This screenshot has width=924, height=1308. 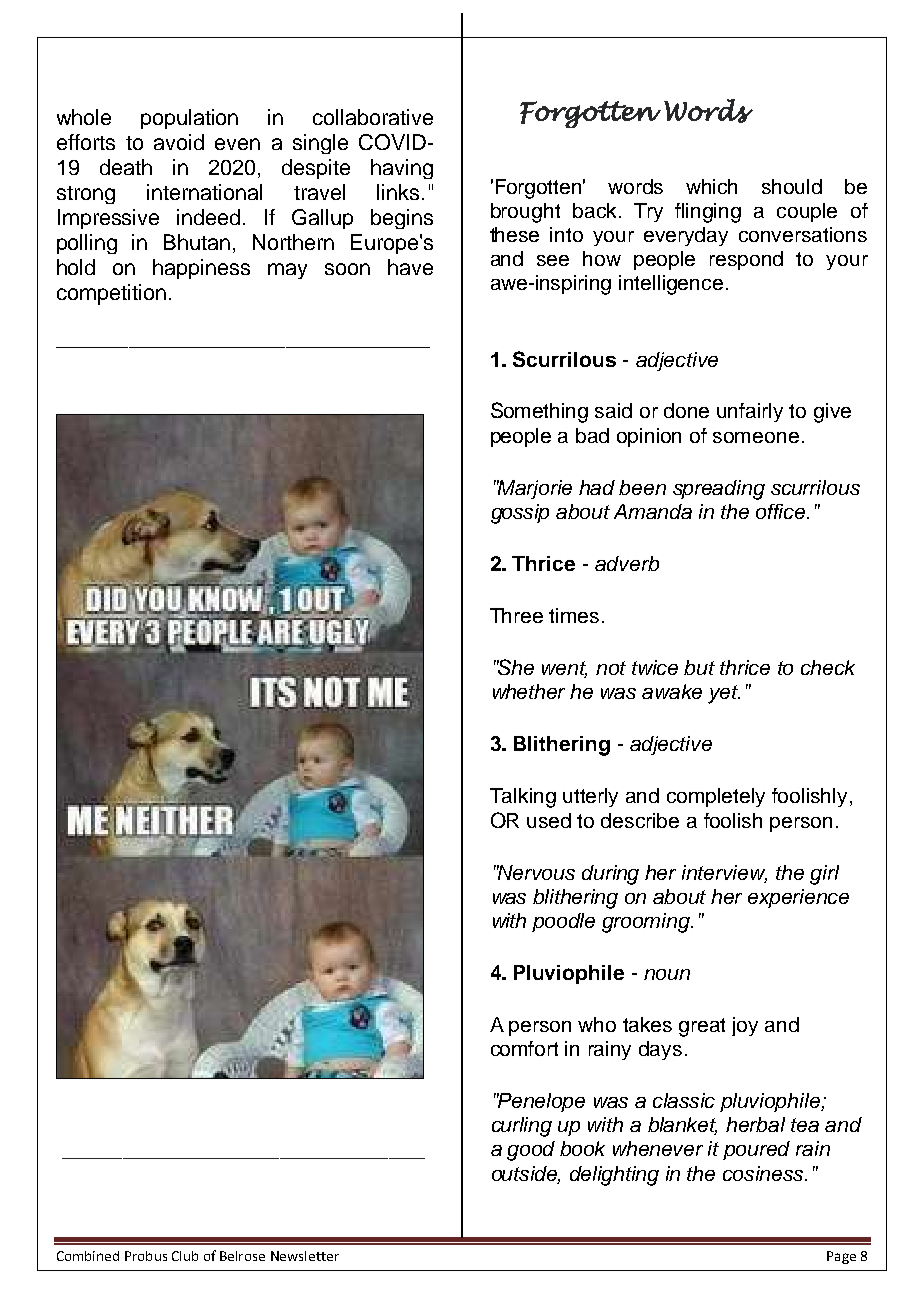 I want to click on having, so click(x=402, y=169).
